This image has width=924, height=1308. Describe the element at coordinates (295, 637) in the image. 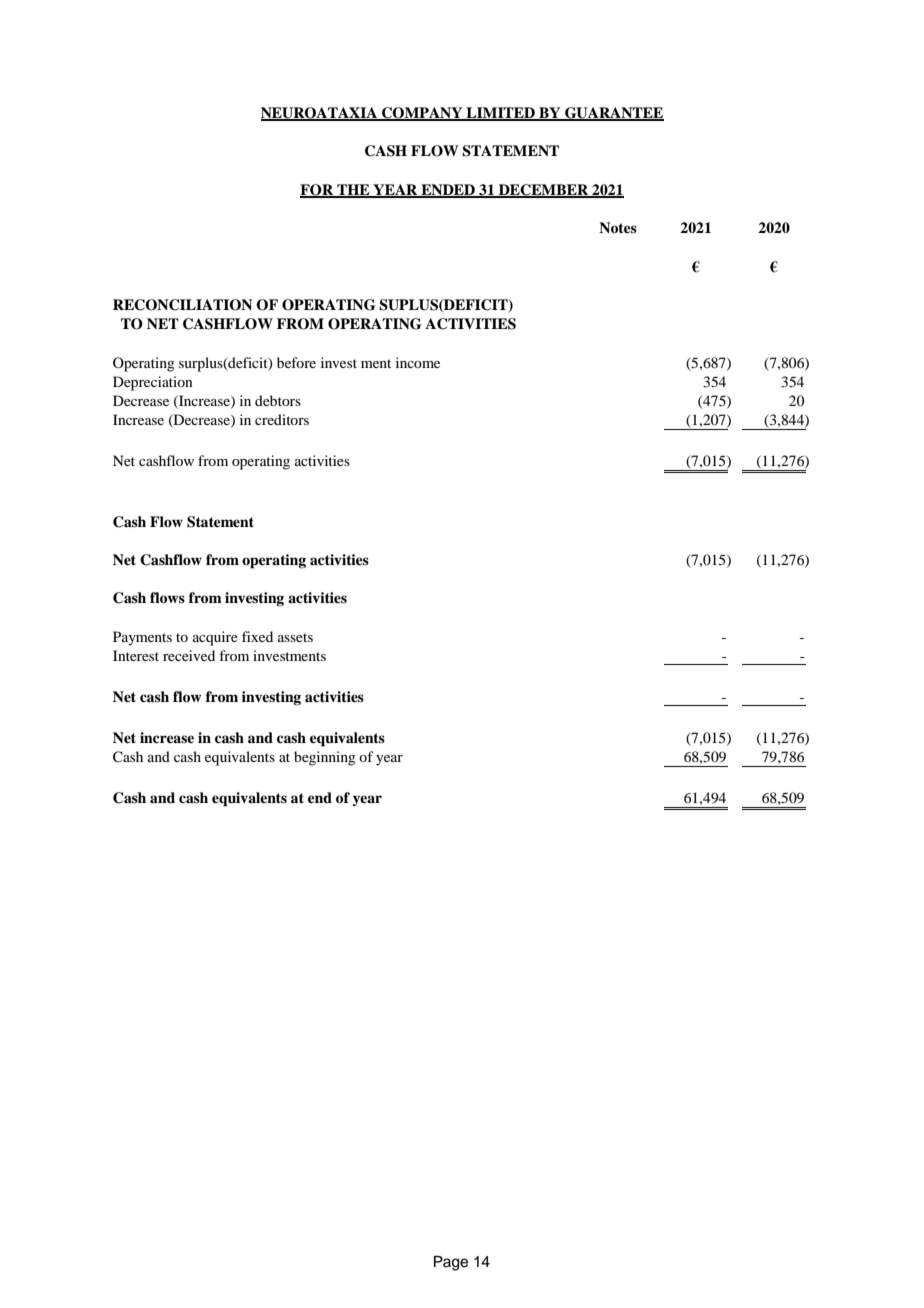

I see `assets` at that location.
